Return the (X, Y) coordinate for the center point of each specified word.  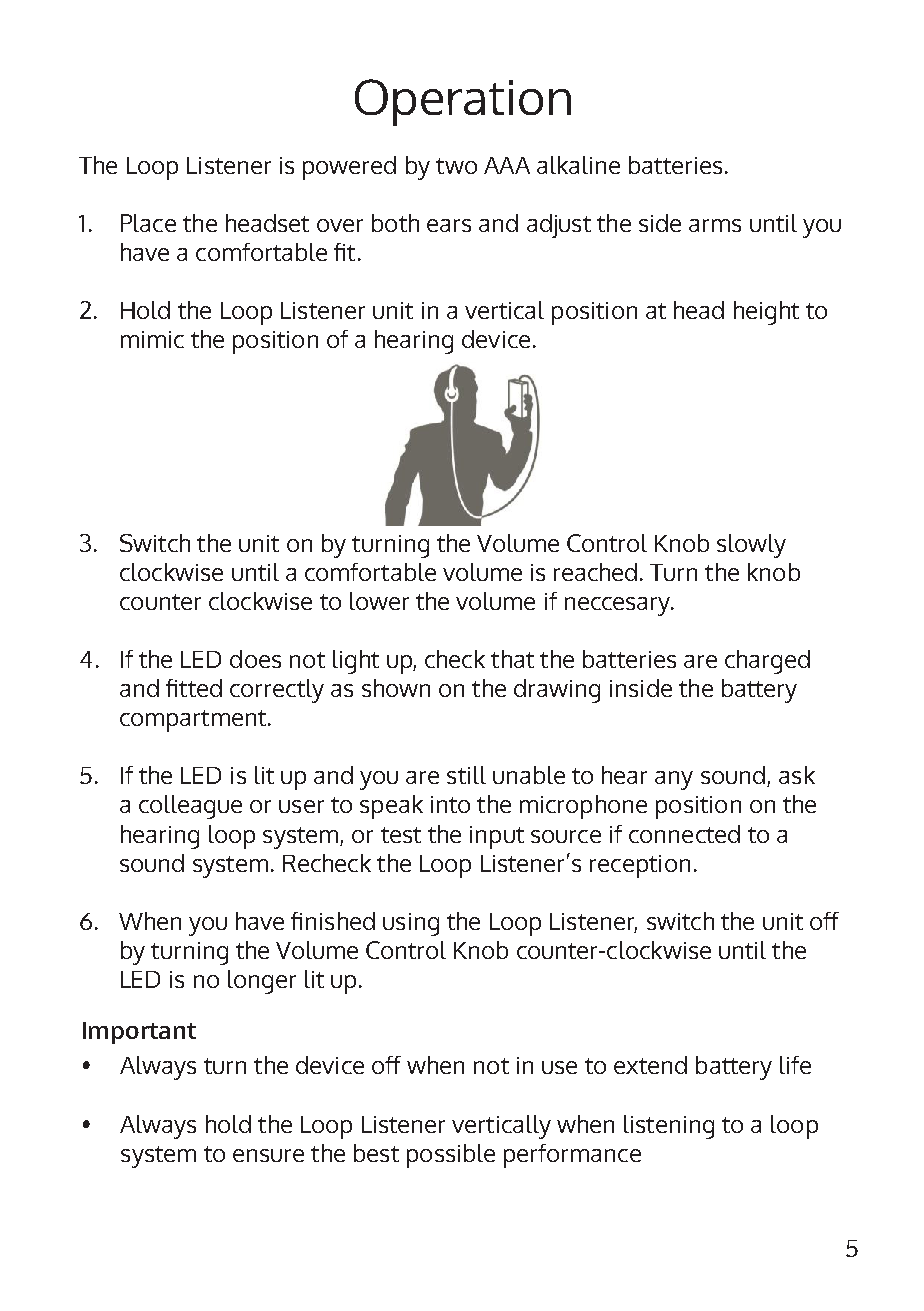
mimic (152, 339)
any (674, 780)
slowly (751, 546)
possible (451, 1156)
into (450, 804)
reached (595, 572)
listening (669, 1127)
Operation (463, 102)
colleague (190, 807)
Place (148, 223)
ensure (268, 1155)
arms (715, 225)
